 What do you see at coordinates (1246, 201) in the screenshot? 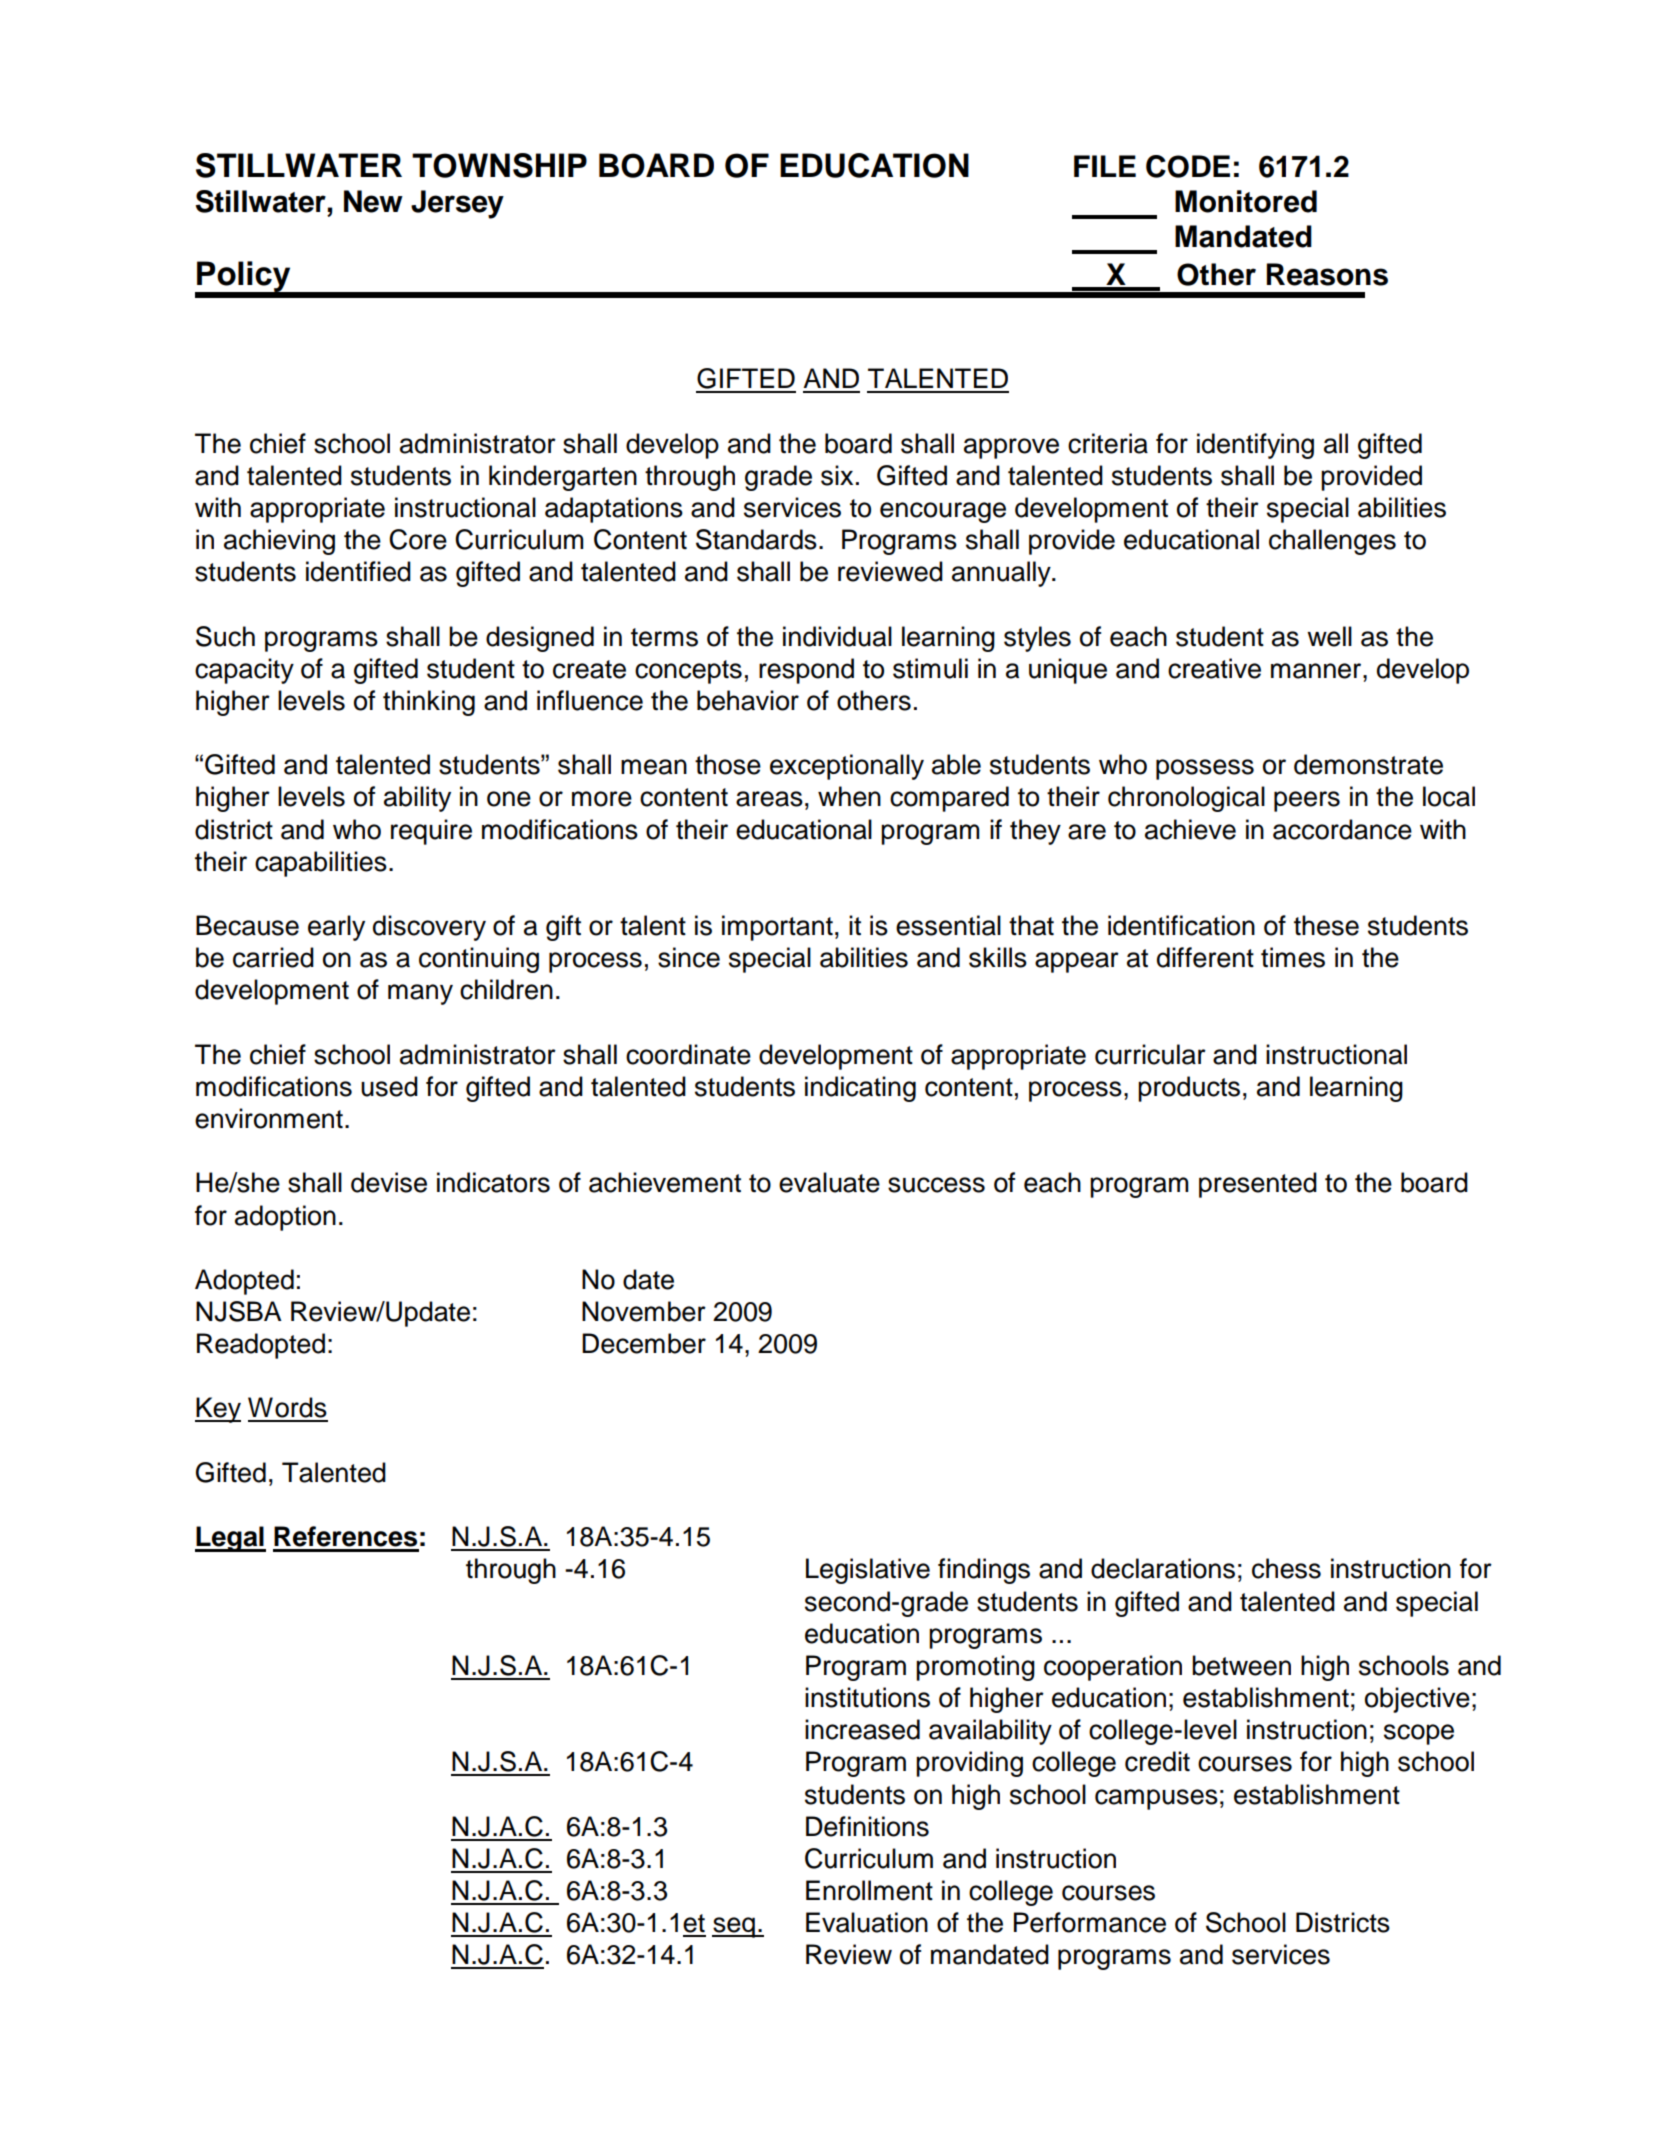
I see `Monitored` at bounding box center [1246, 201].
